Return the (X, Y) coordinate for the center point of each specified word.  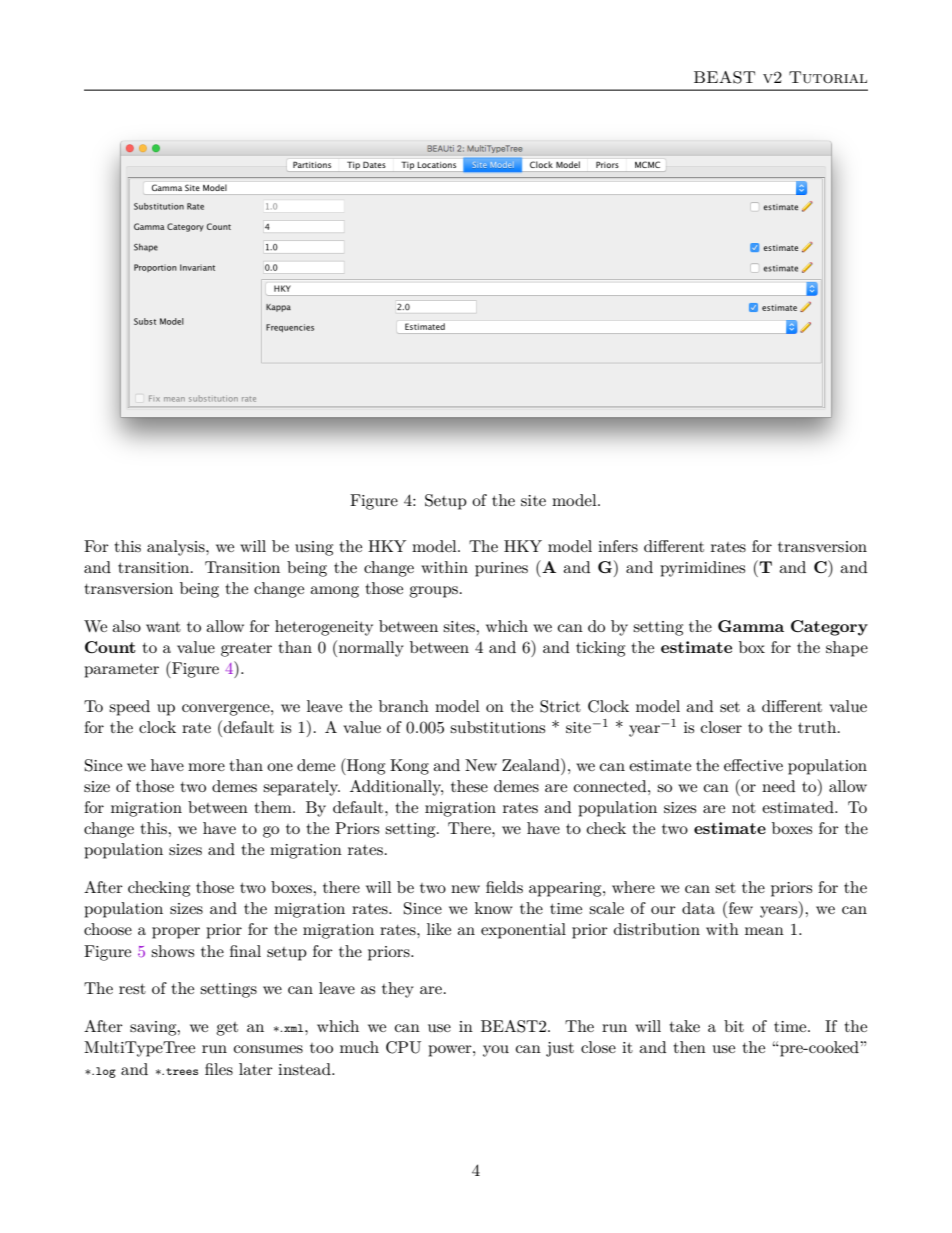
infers (618, 546)
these (469, 786)
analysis (177, 548)
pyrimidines (702, 569)
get (227, 1029)
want (163, 627)
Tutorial (828, 77)
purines (501, 569)
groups (433, 592)
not (744, 808)
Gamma (751, 626)
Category (829, 628)
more (206, 767)
